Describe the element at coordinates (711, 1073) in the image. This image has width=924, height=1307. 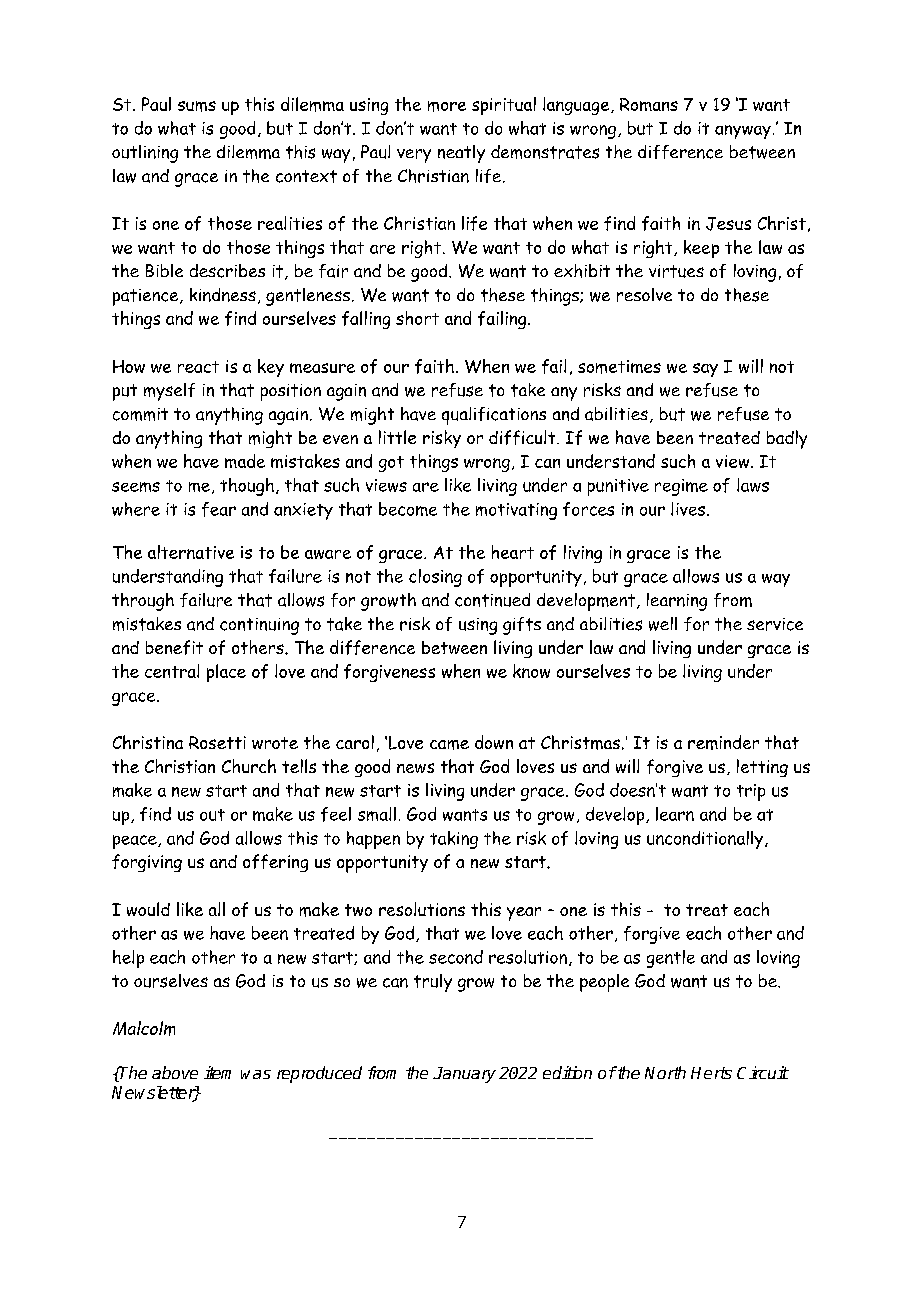
I see `Herts` at that location.
